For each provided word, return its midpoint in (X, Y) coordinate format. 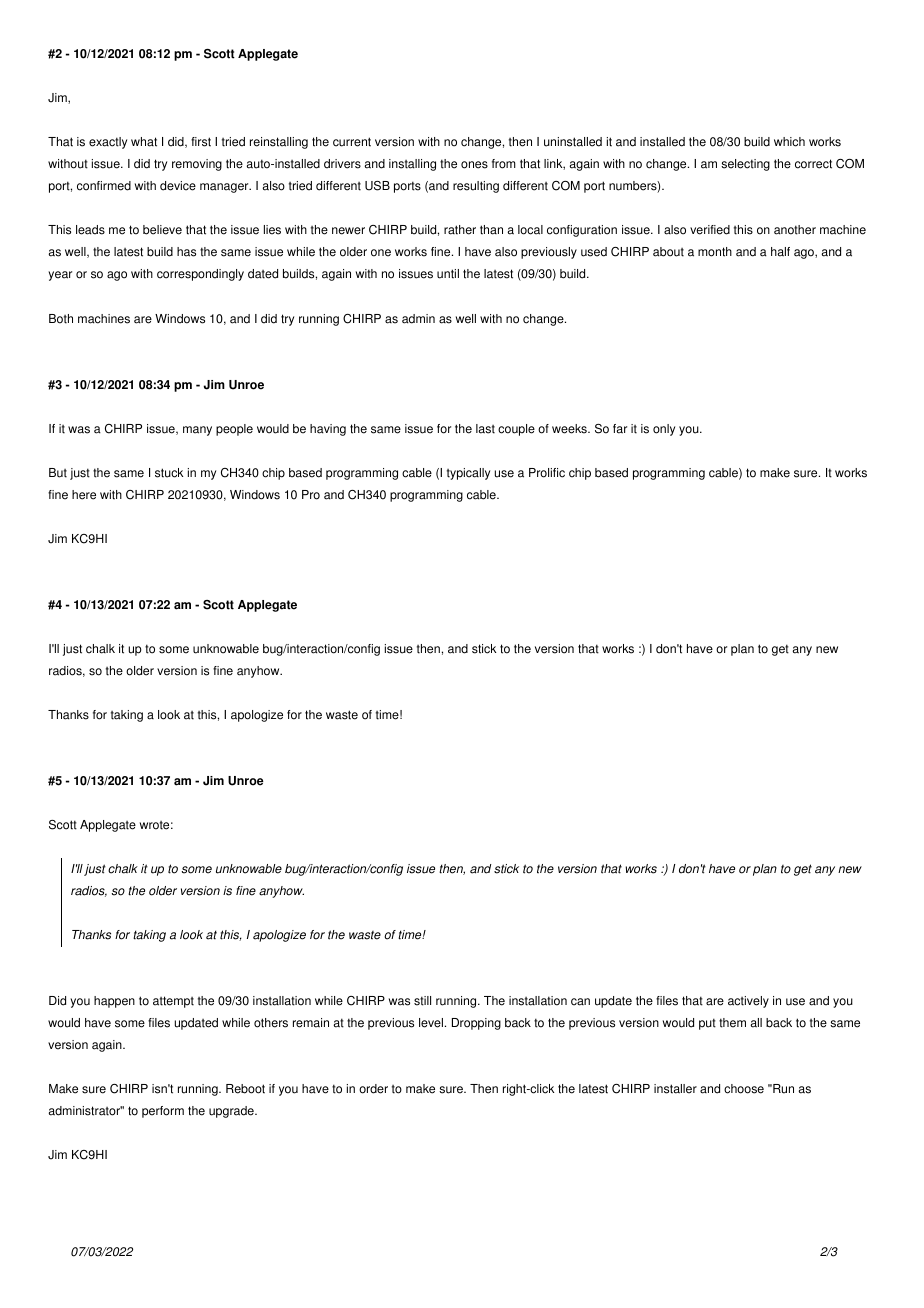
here (84, 495)
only (664, 430)
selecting (745, 165)
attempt (173, 1002)
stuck (169, 473)
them (732, 1023)
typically (468, 474)
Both (61, 319)
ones (474, 165)
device (178, 186)
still (422, 1001)
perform (163, 1112)
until (448, 274)
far (620, 429)
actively (748, 1002)
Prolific (547, 473)
